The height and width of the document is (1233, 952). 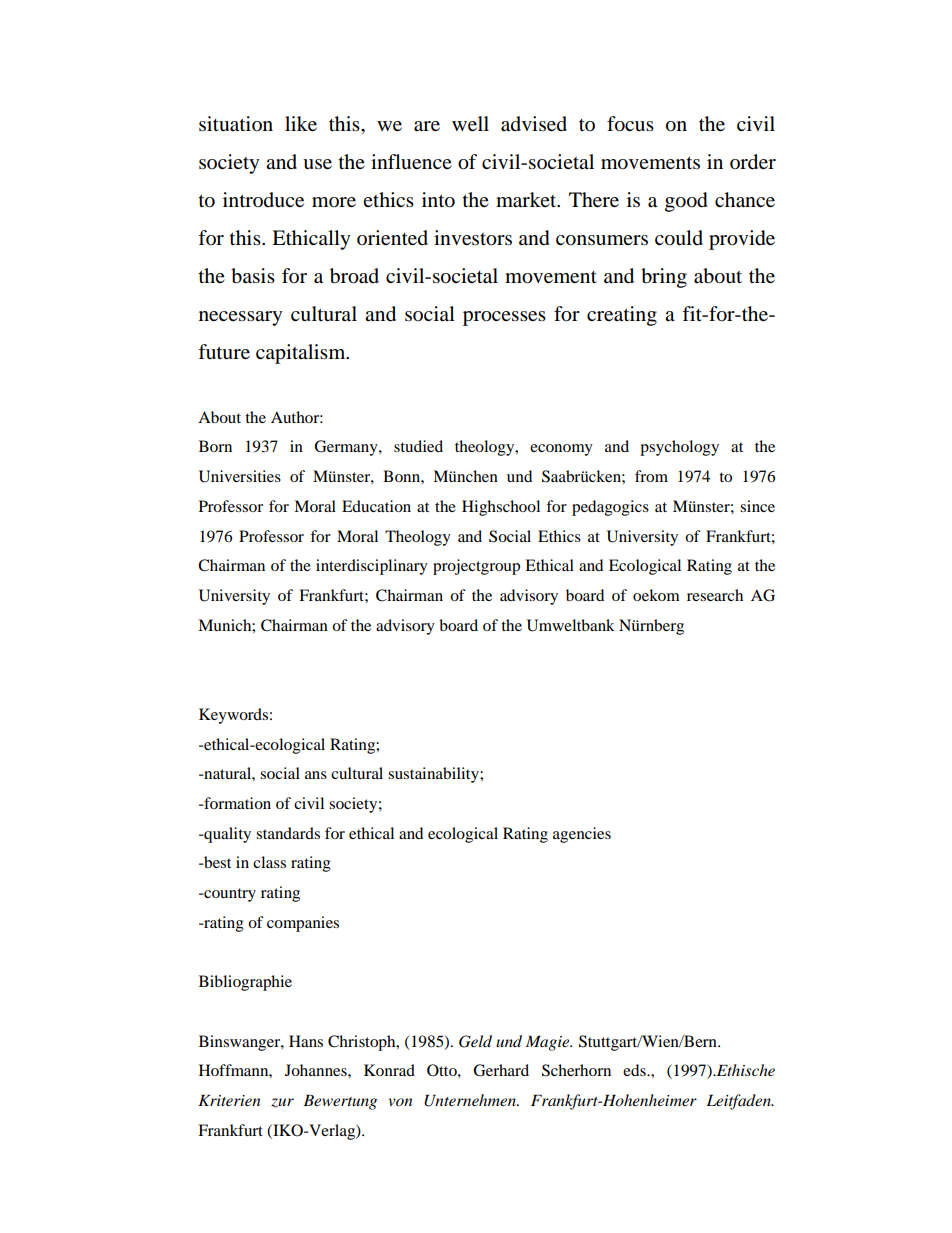 What do you see at coordinates (686, 202) in the document?
I see `good` at bounding box center [686, 202].
